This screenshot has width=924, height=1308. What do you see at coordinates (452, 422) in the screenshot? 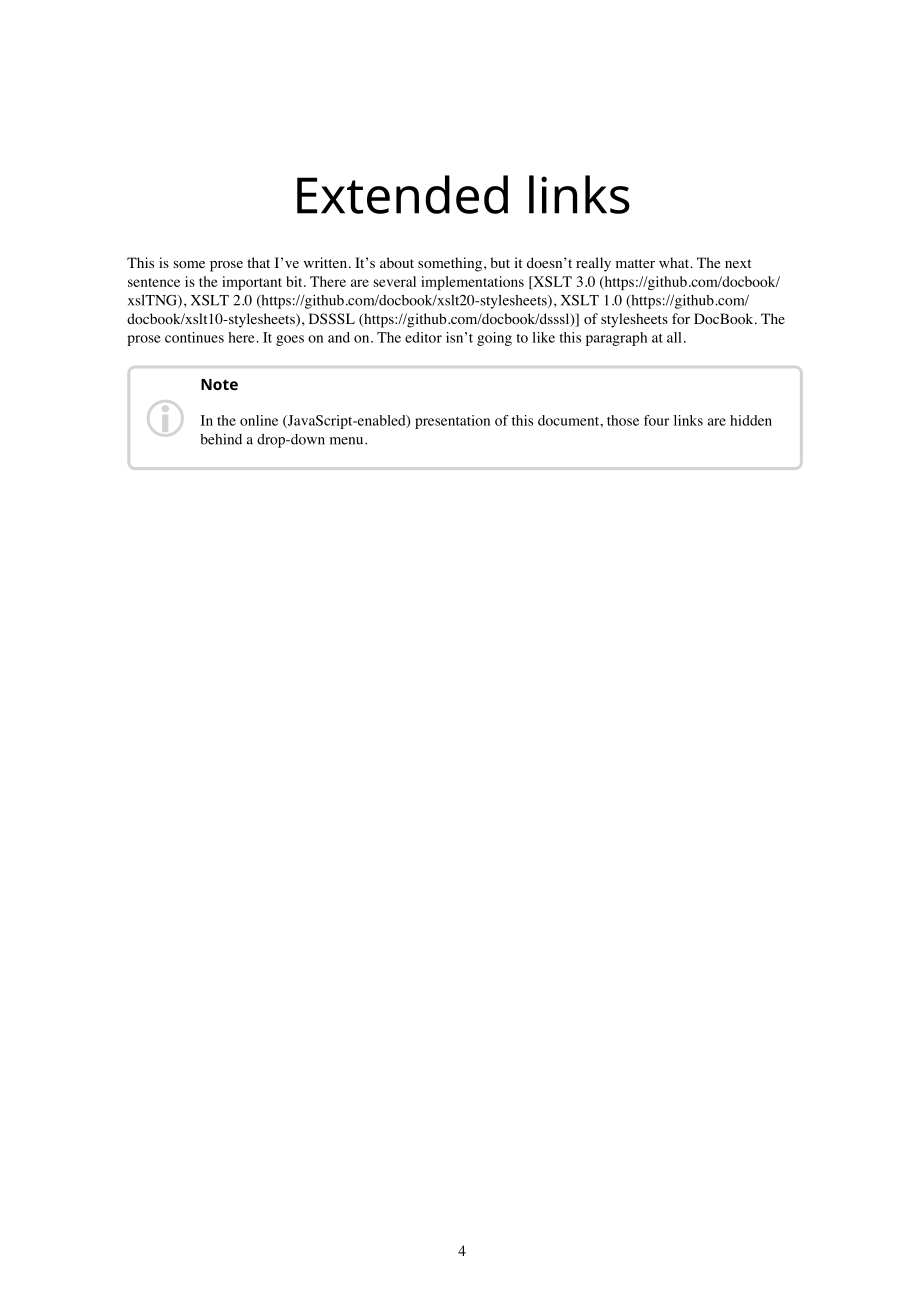
I see `presentation` at bounding box center [452, 422].
